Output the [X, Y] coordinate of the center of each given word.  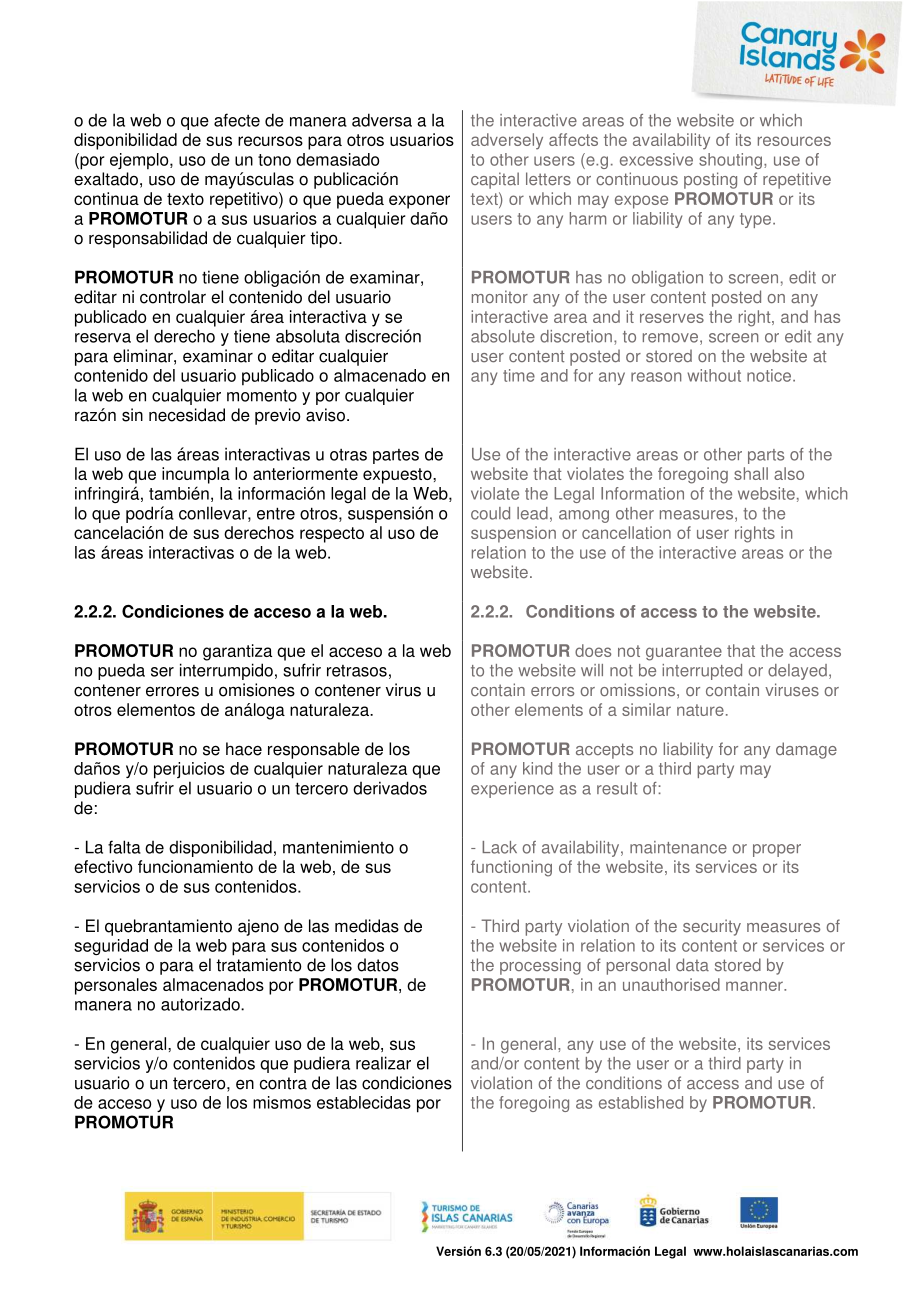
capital [495, 180]
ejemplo [140, 161]
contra [283, 1083]
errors [552, 692]
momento [262, 396]
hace [244, 749]
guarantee [684, 653]
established [641, 1102]
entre [276, 513]
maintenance [678, 847]
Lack [499, 847]
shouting [732, 161]
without [714, 375]
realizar [383, 1063]
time [519, 375]
